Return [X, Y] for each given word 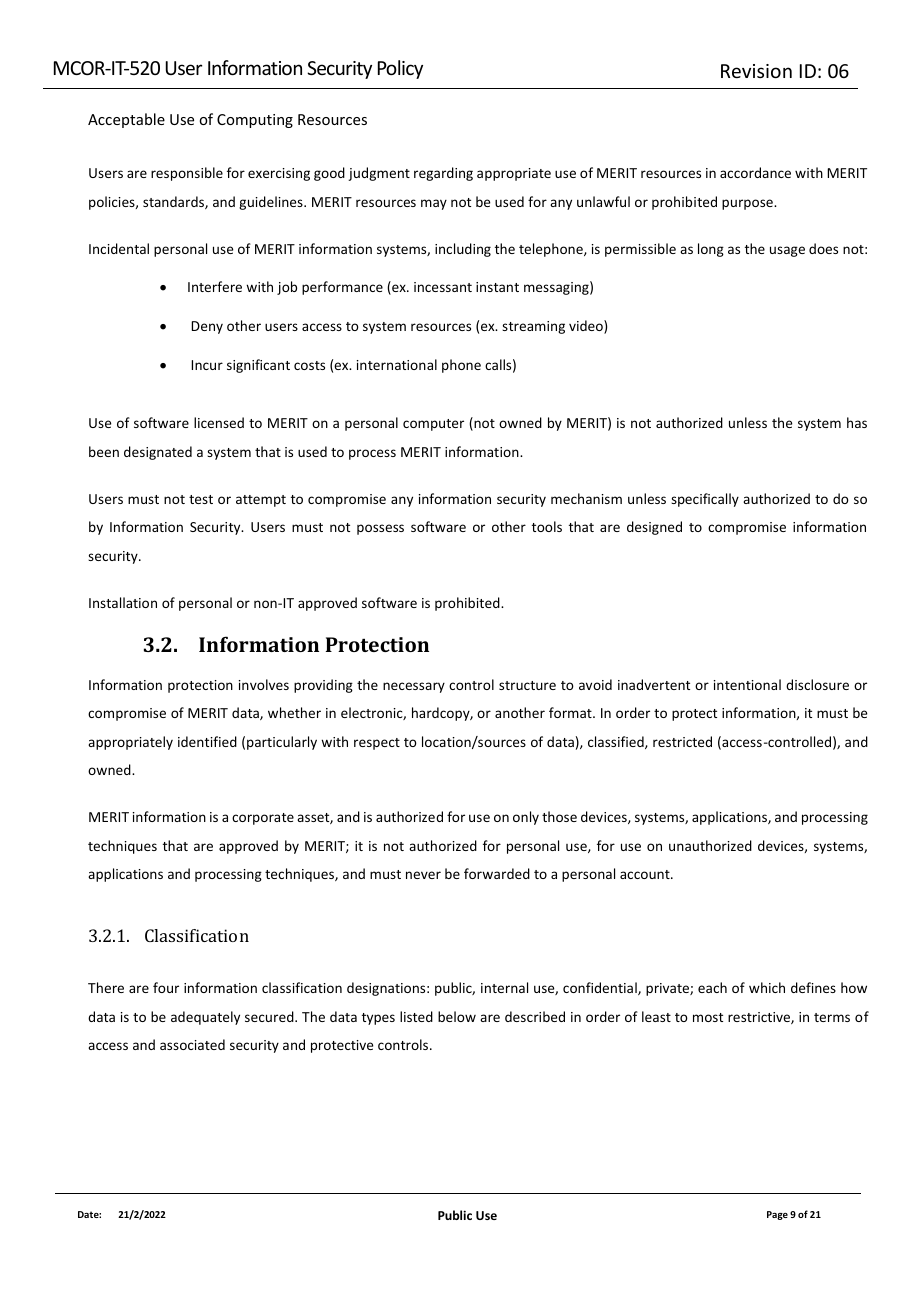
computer [433, 425]
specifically [705, 500]
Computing [255, 121]
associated [192, 1044]
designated [158, 453]
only [526, 818]
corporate [263, 819]
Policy [400, 69]
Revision [756, 71]
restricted [682, 741]
